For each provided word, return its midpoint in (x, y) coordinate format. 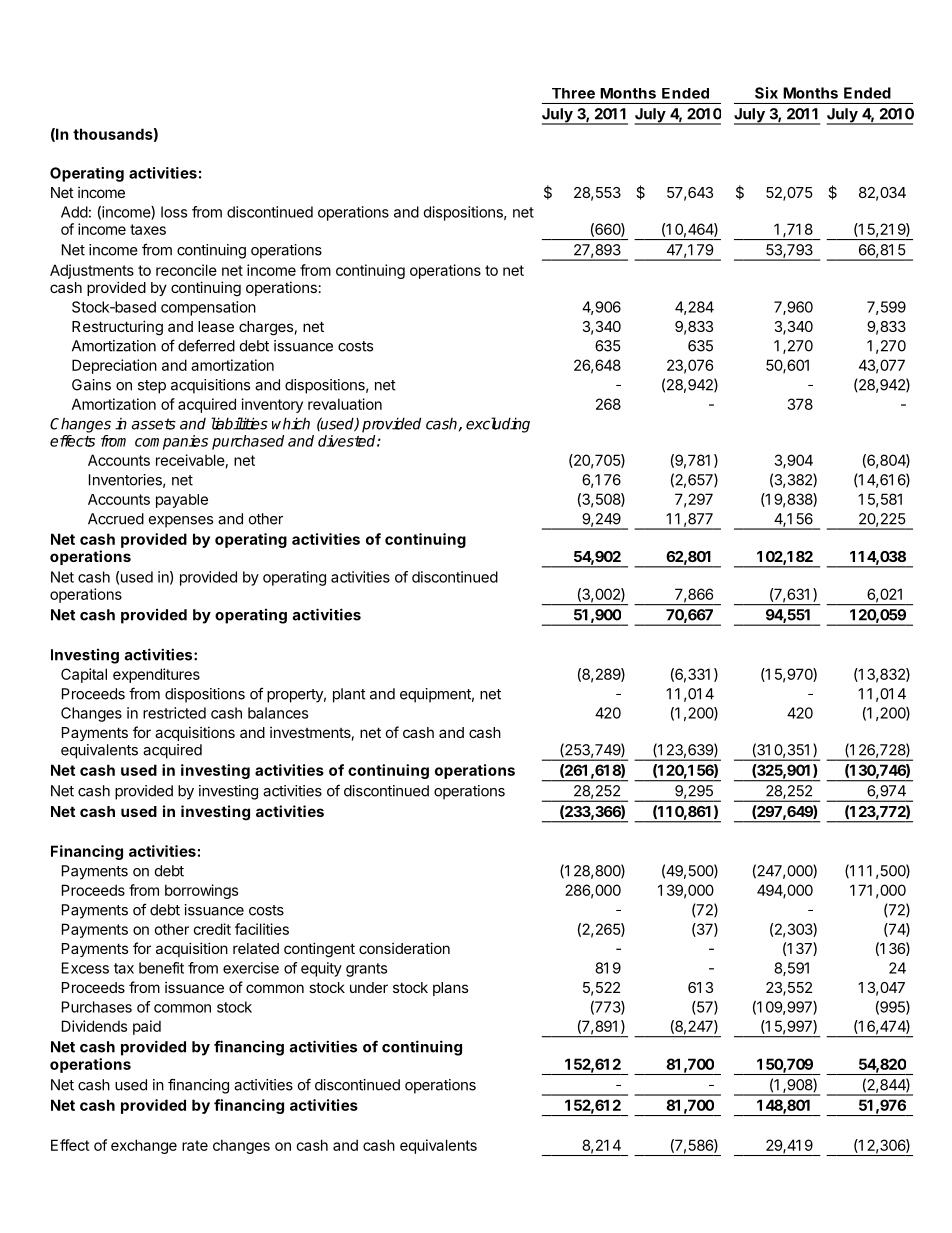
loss (174, 212)
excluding (498, 425)
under (369, 987)
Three (573, 93)
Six (766, 93)
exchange (144, 1146)
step (152, 387)
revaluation (345, 404)
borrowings (201, 891)
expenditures (156, 675)
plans (450, 989)
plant (349, 695)
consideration (404, 948)
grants (366, 970)
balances (278, 713)
